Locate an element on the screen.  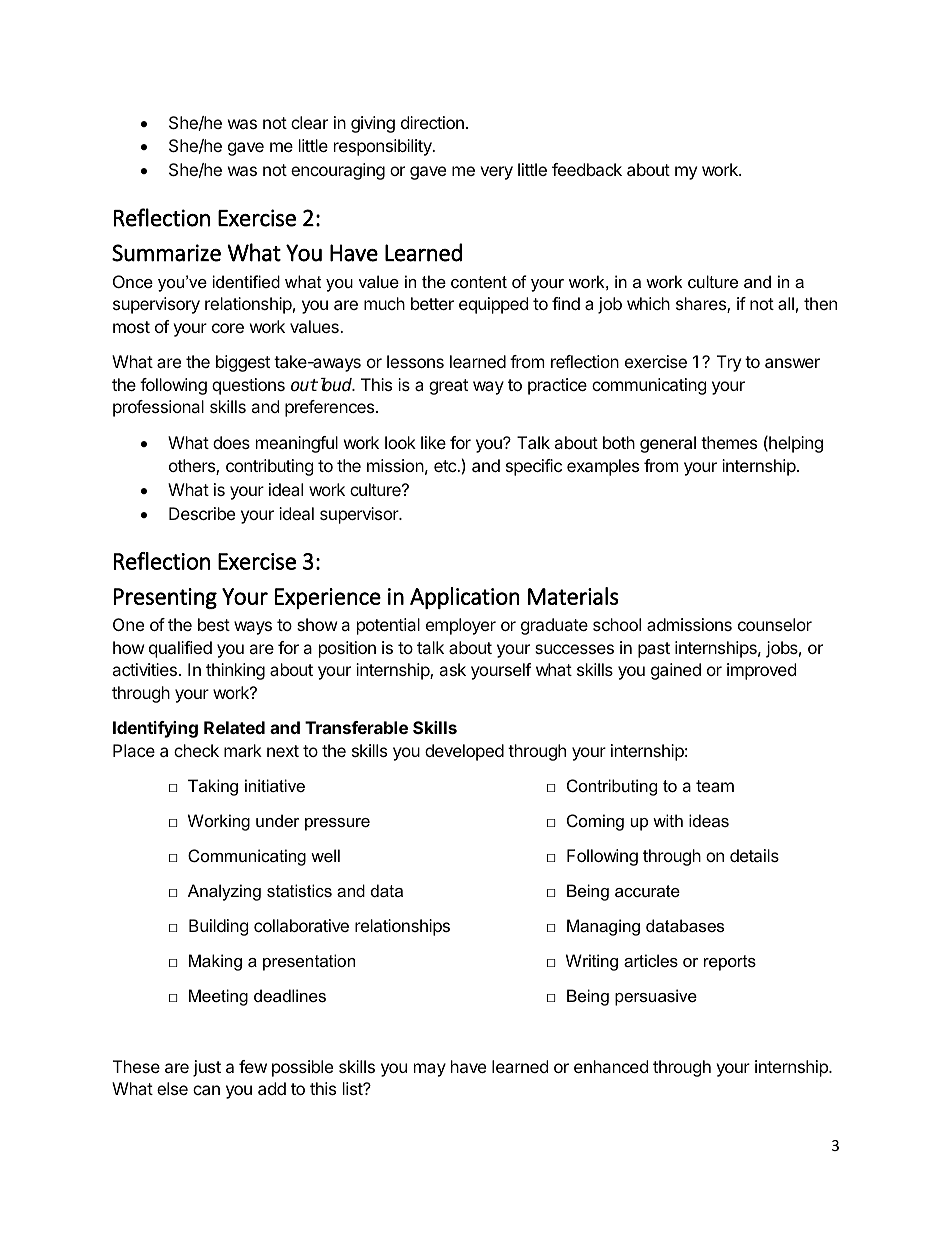
check is located at coordinates (196, 750).
